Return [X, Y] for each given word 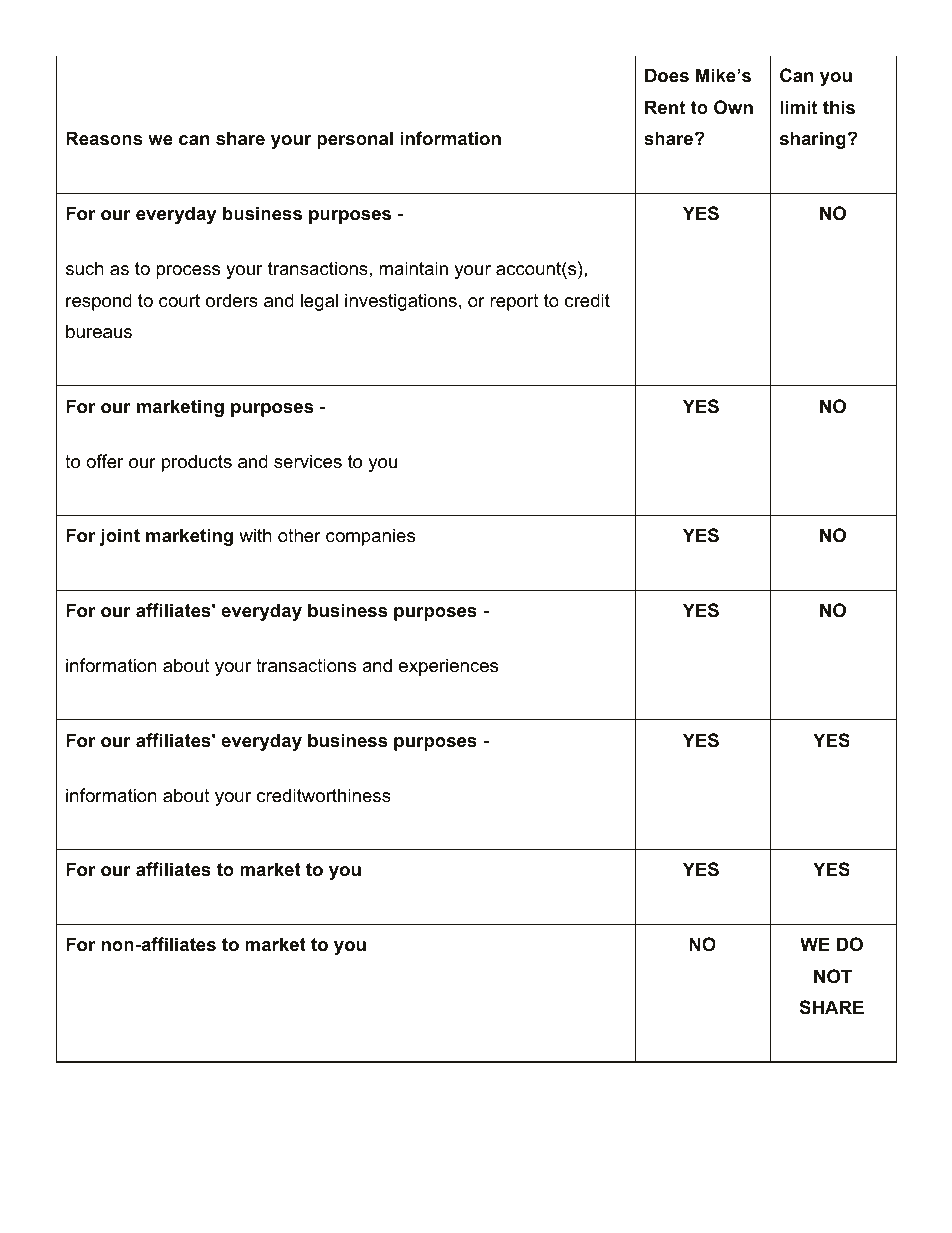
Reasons [104, 138]
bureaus [99, 331]
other [299, 535]
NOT [833, 976]
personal [355, 140]
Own [733, 107]
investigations [401, 302]
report [514, 302]
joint [120, 537]
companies [370, 537]
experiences [448, 667]
